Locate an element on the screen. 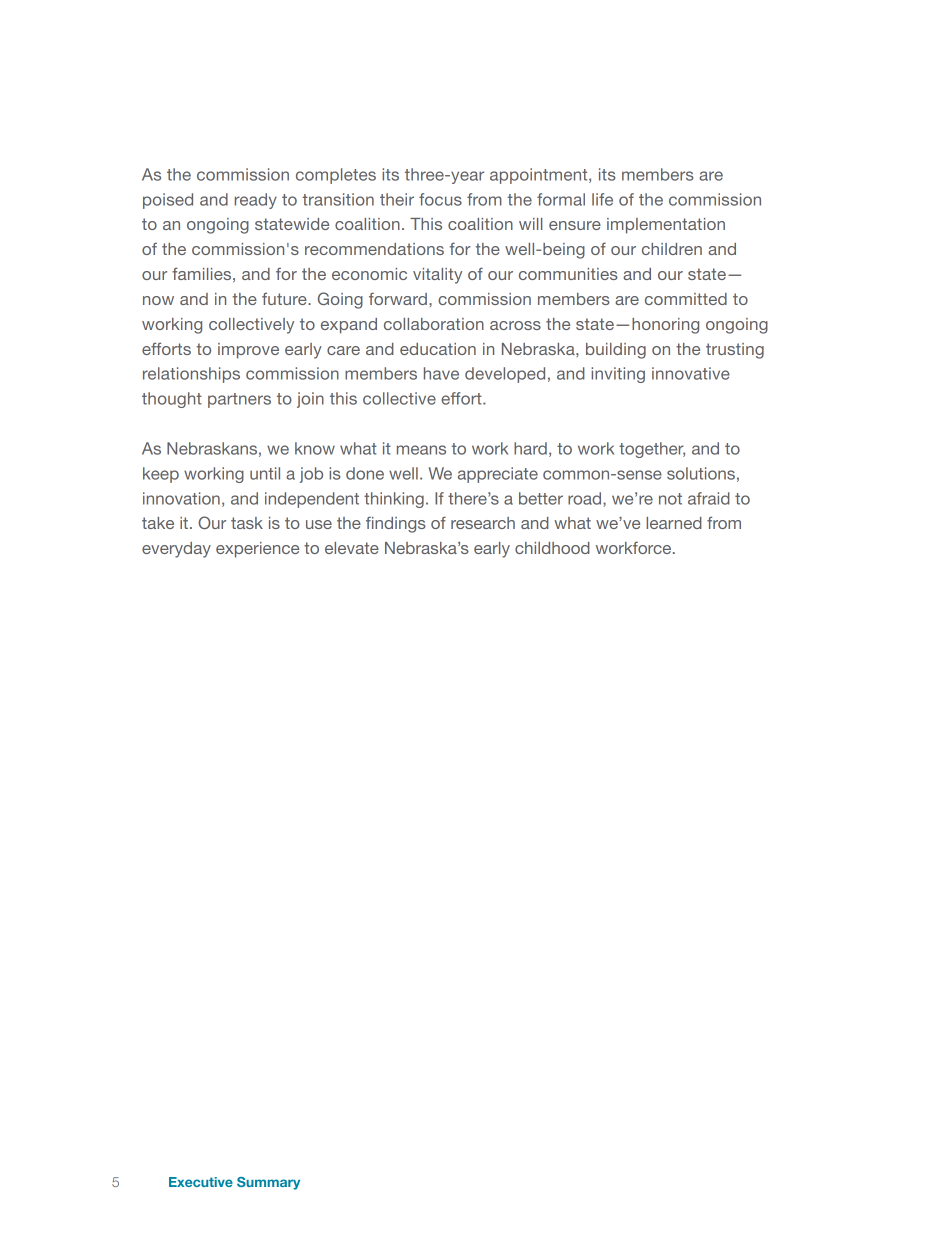 The height and width of the screenshot is (1233, 952). learned is located at coordinates (674, 523).
